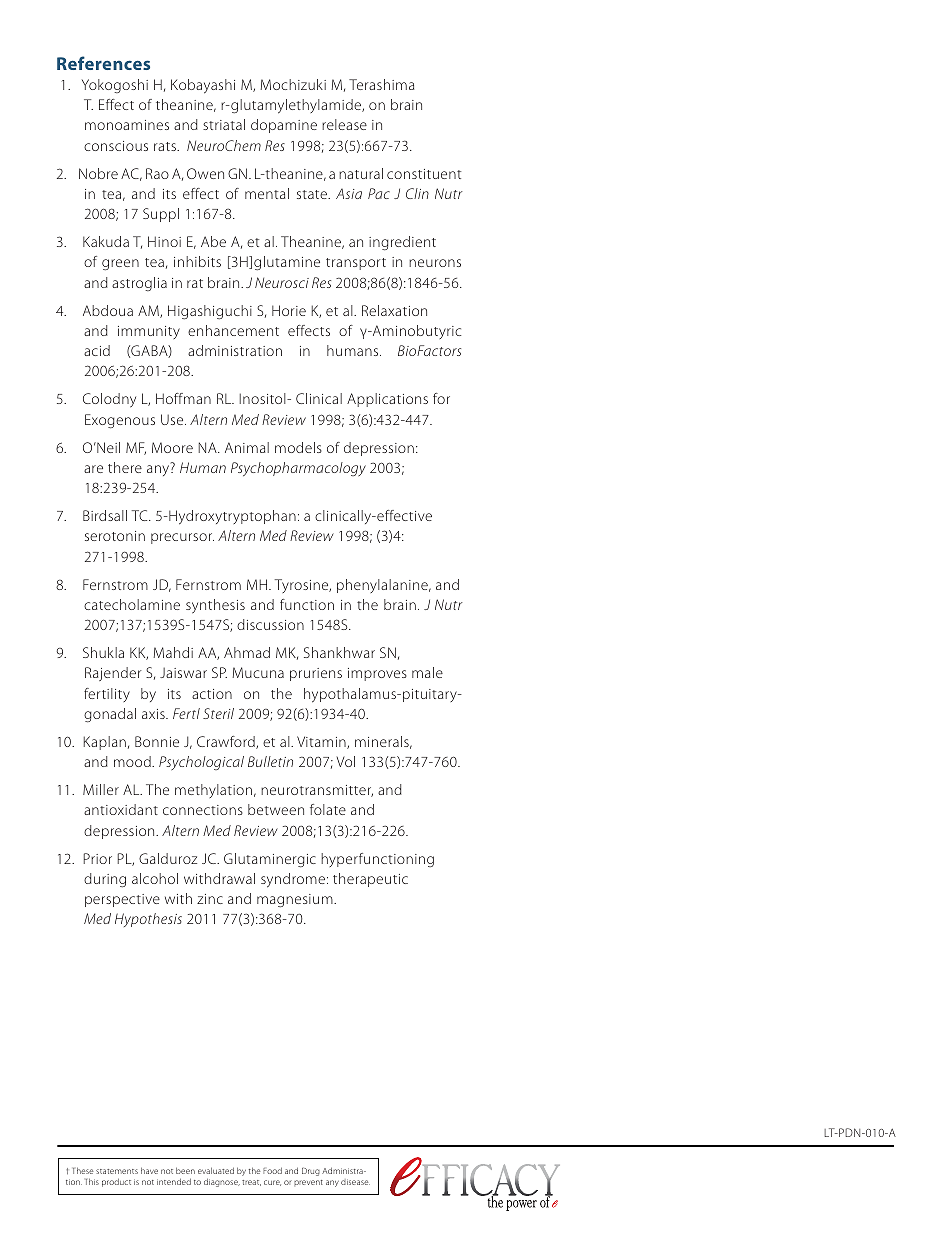  What do you see at coordinates (356, 264) in the image?
I see `transport` at bounding box center [356, 264].
